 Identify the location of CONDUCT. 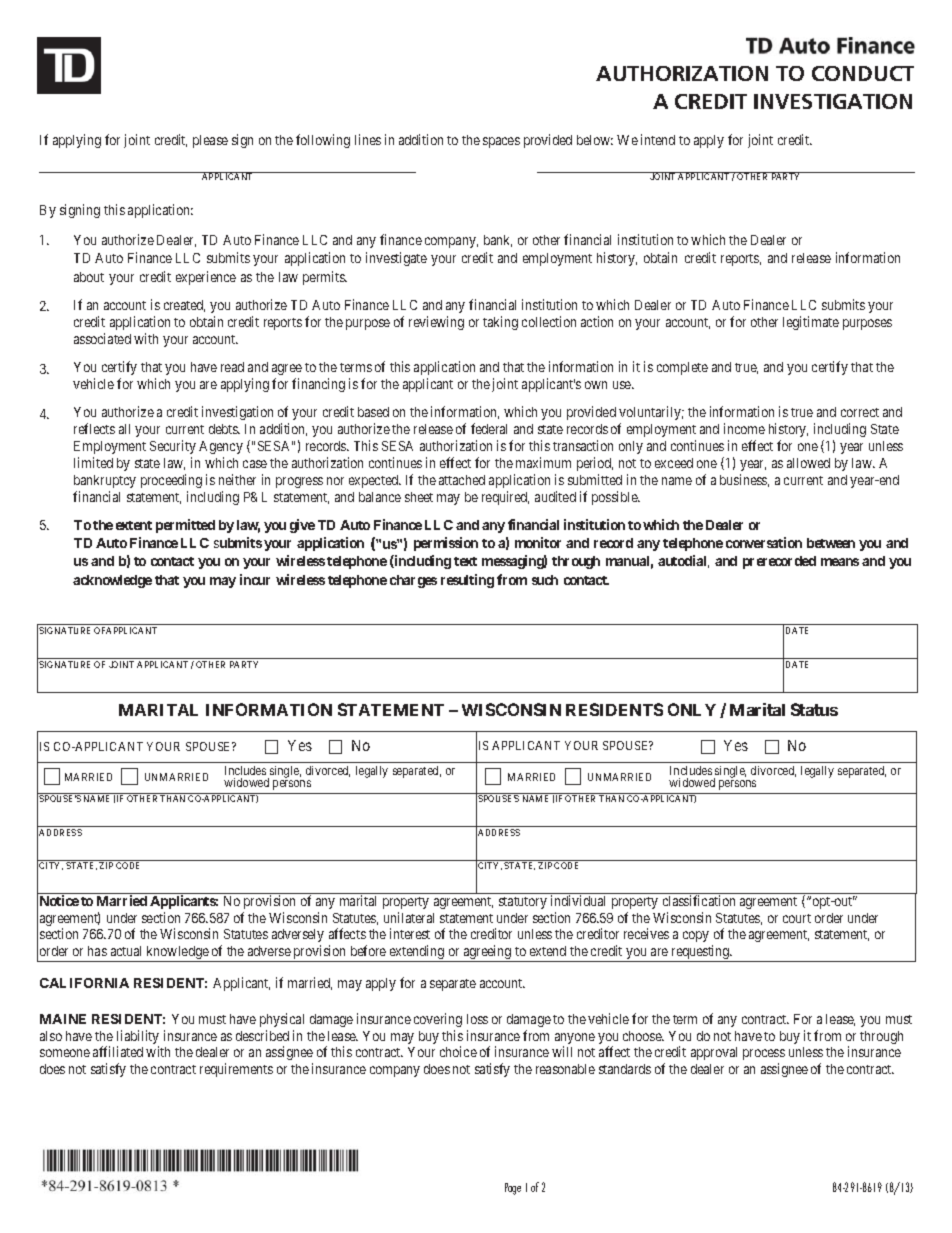
(863, 73).
